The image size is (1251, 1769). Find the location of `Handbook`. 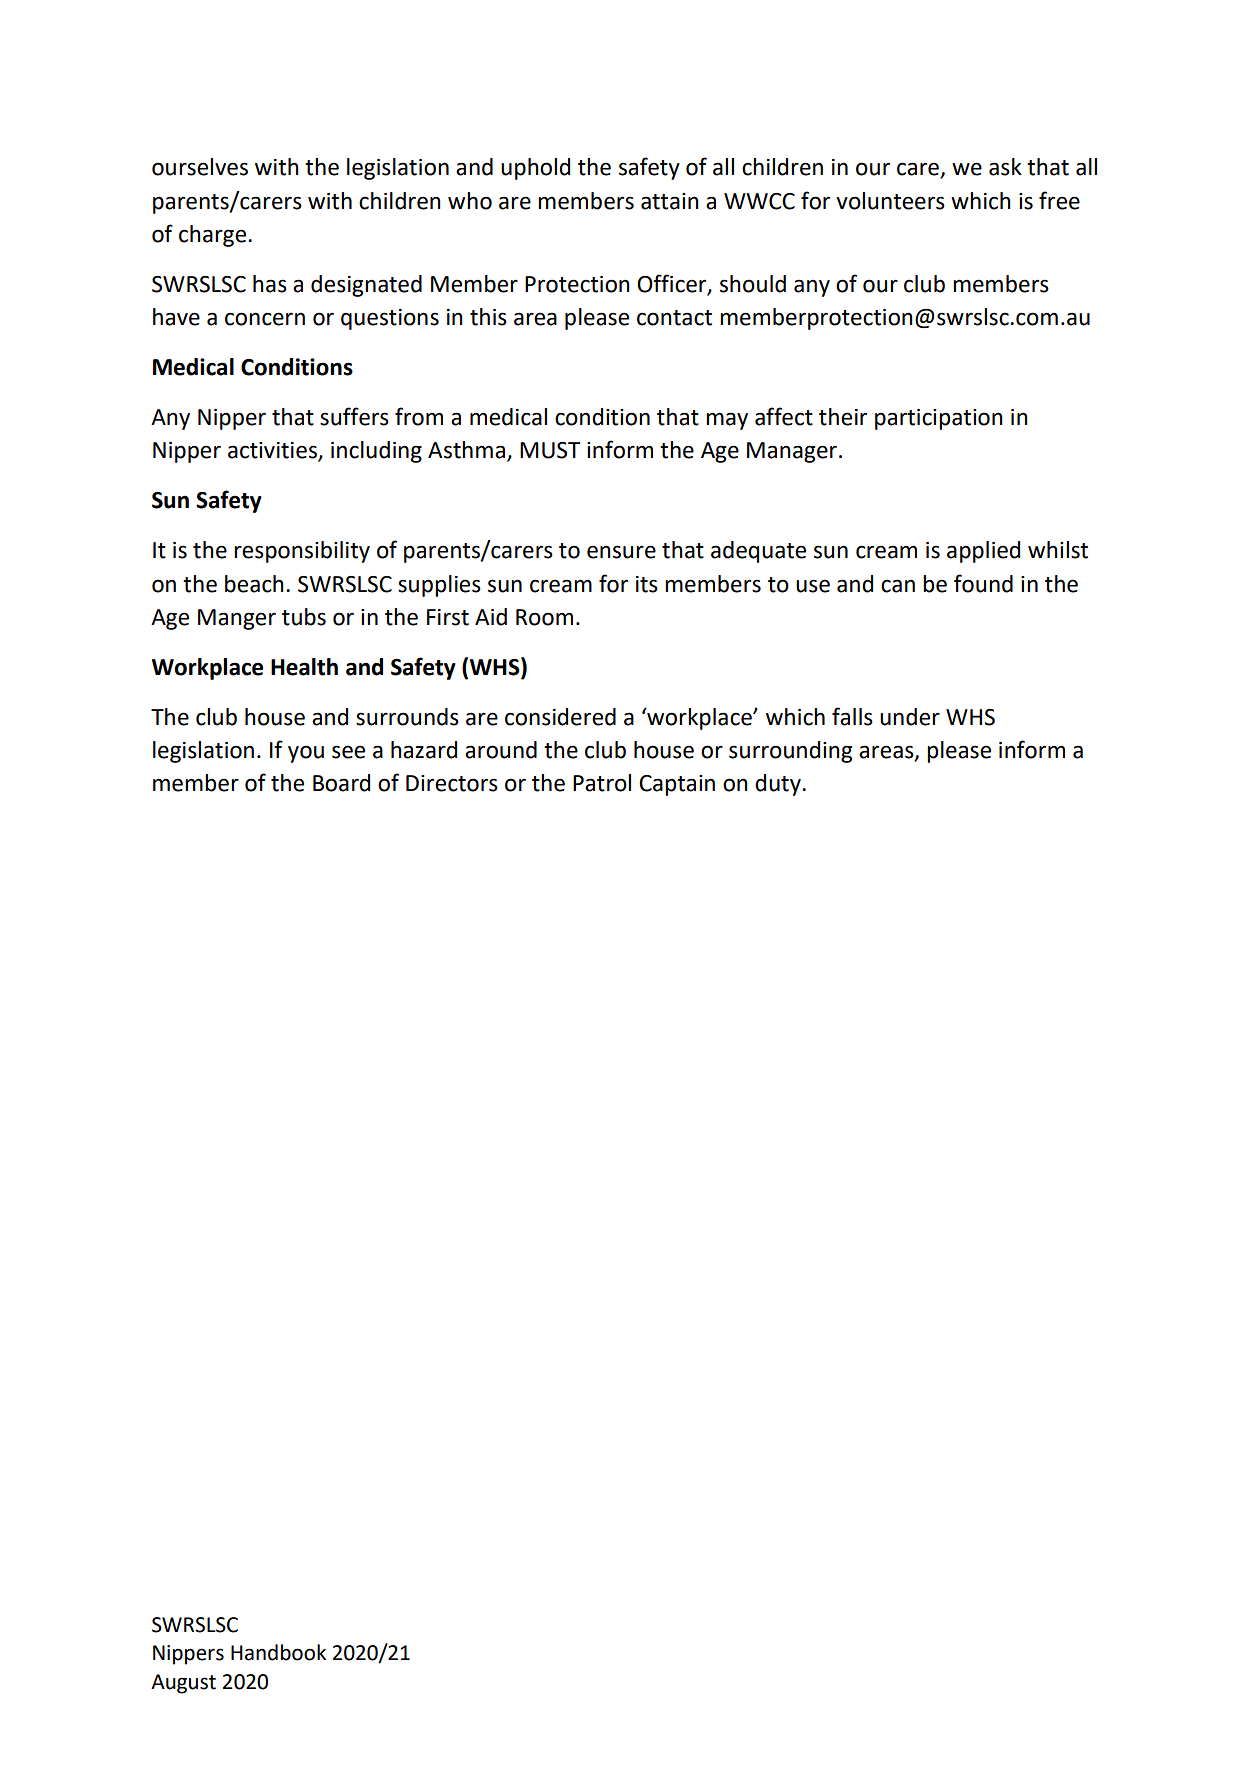

Handbook is located at coordinates (278, 1652).
